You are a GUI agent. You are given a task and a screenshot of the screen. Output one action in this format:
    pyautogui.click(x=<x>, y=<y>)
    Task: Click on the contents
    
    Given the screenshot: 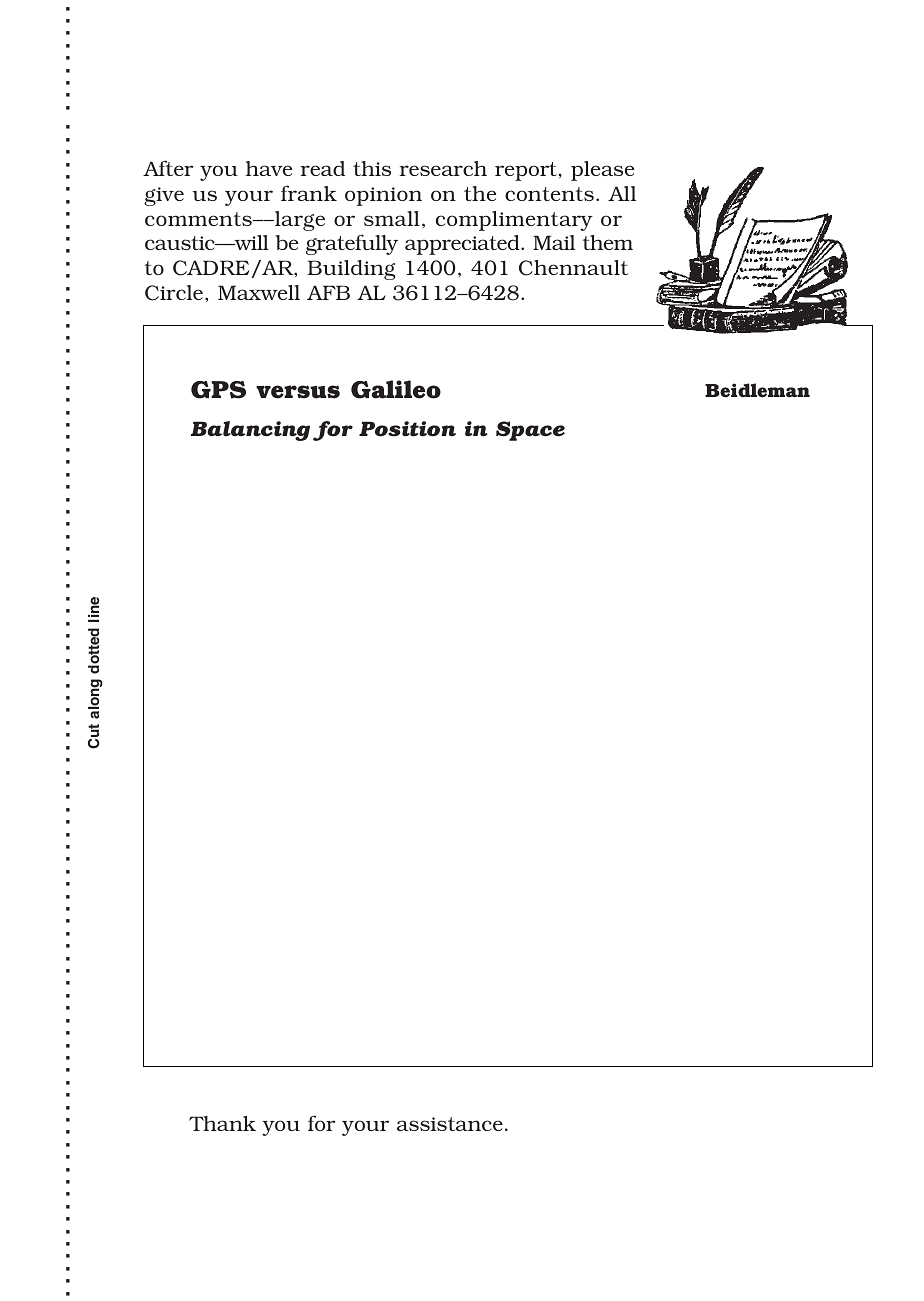 What is the action you would take?
    pyautogui.click(x=549, y=194)
